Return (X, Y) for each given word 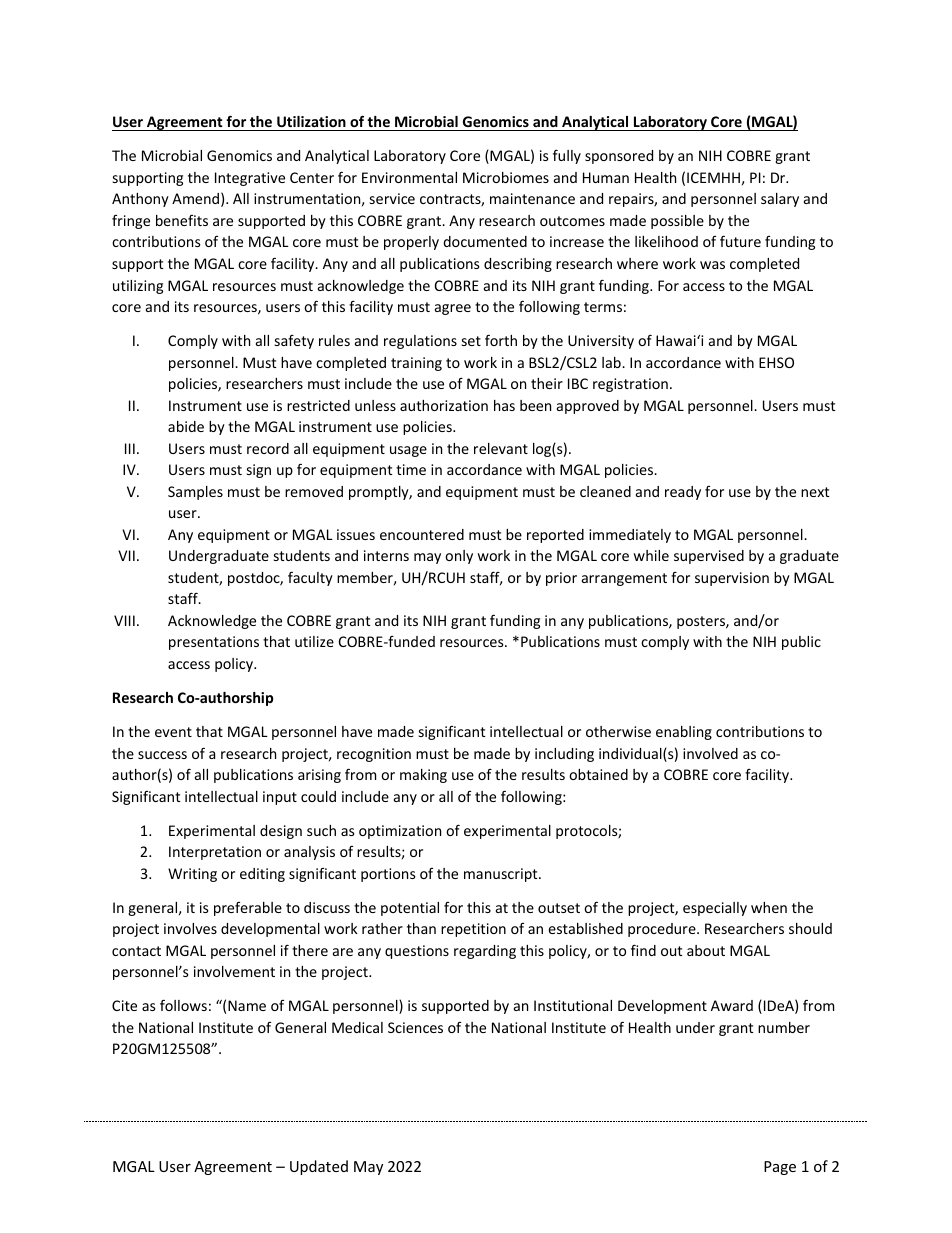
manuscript (502, 875)
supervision (732, 579)
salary (780, 200)
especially (715, 909)
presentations (214, 643)
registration (630, 385)
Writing (192, 875)
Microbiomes (506, 177)
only (459, 557)
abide (186, 426)
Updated (319, 1167)
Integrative (250, 179)
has (504, 405)
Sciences (415, 1027)
